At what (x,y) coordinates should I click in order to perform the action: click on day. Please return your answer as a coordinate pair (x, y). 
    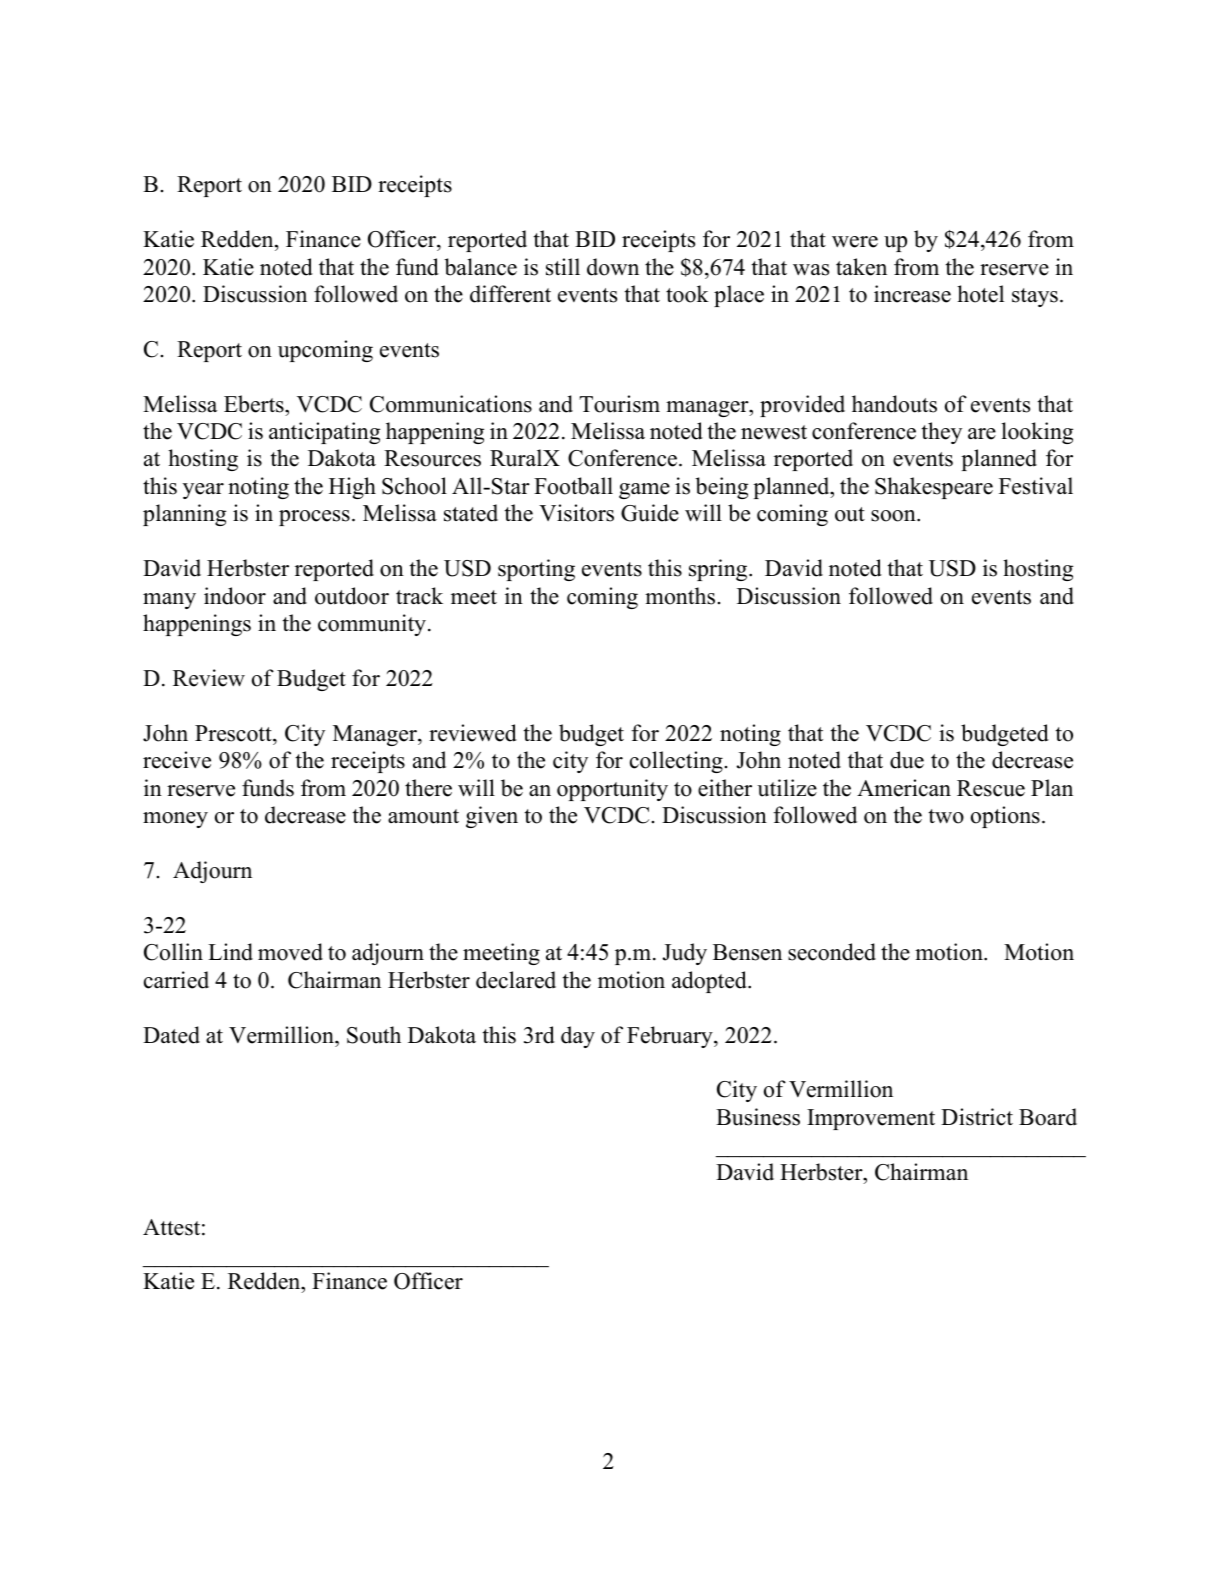
    Looking at the image, I should click on (578, 1037).
